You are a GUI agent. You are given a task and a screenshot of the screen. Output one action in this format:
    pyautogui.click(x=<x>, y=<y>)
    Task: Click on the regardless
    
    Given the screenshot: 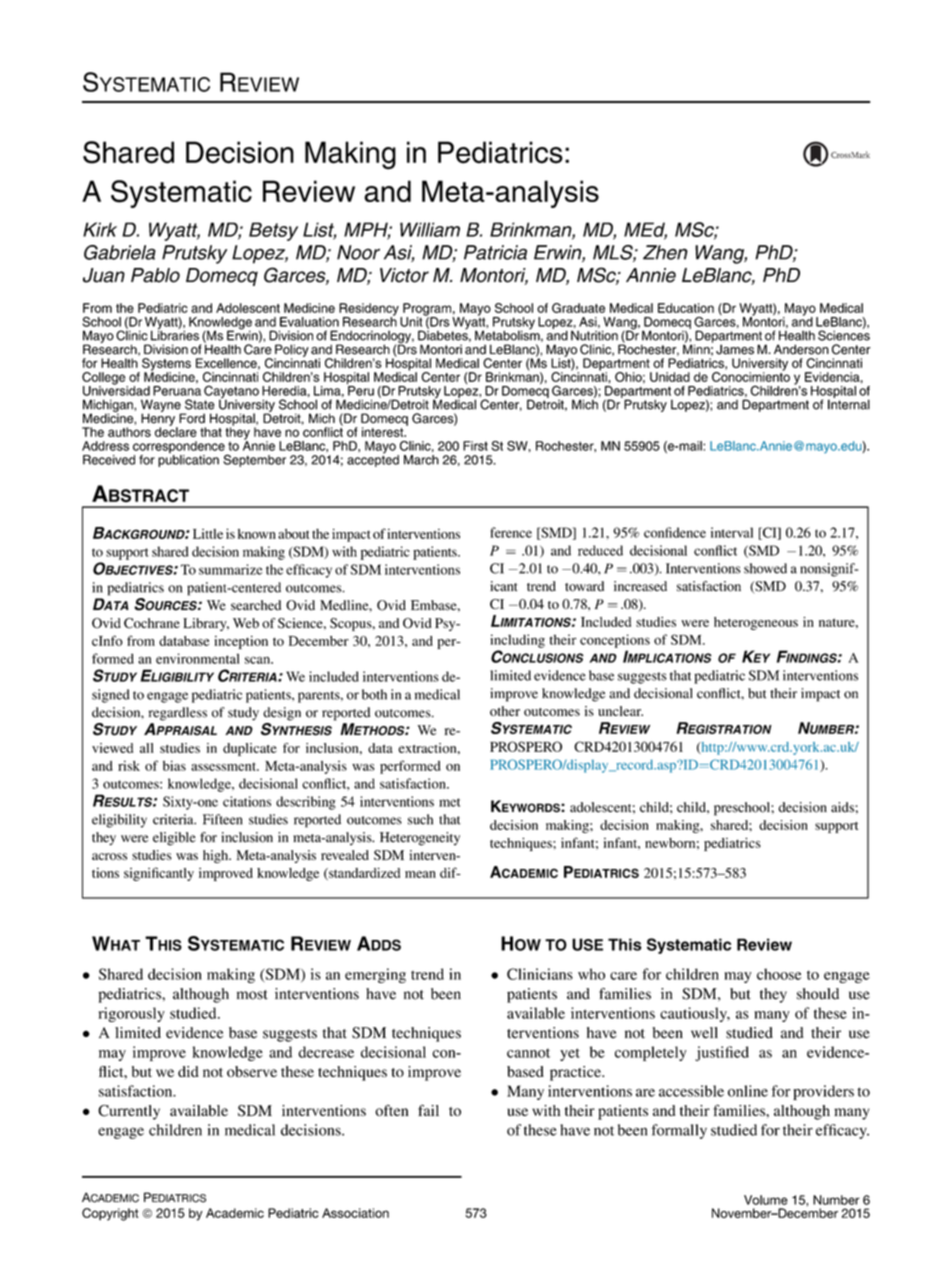 What is the action you would take?
    pyautogui.click(x=178, y=714)
